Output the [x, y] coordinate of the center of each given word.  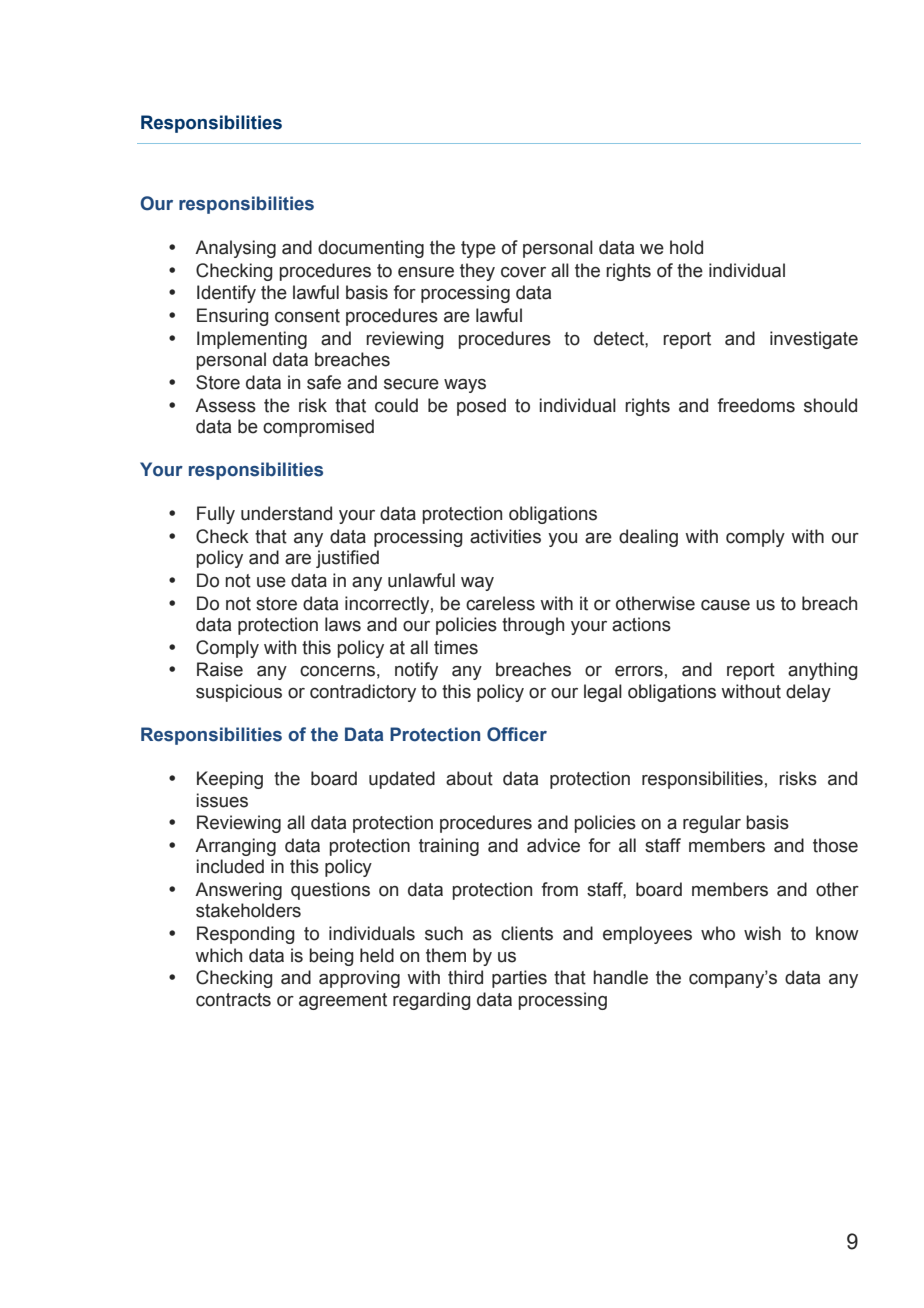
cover [523, 272]
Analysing [235, 249]
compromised [318, 428]
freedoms [756, 405]
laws [343, 624]
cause [725, 605]
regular [712, 824]
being [331, 957]
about [469, 778]
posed [481, 407]
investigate [814, 340]
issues [222, 800]
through [533, 626]
